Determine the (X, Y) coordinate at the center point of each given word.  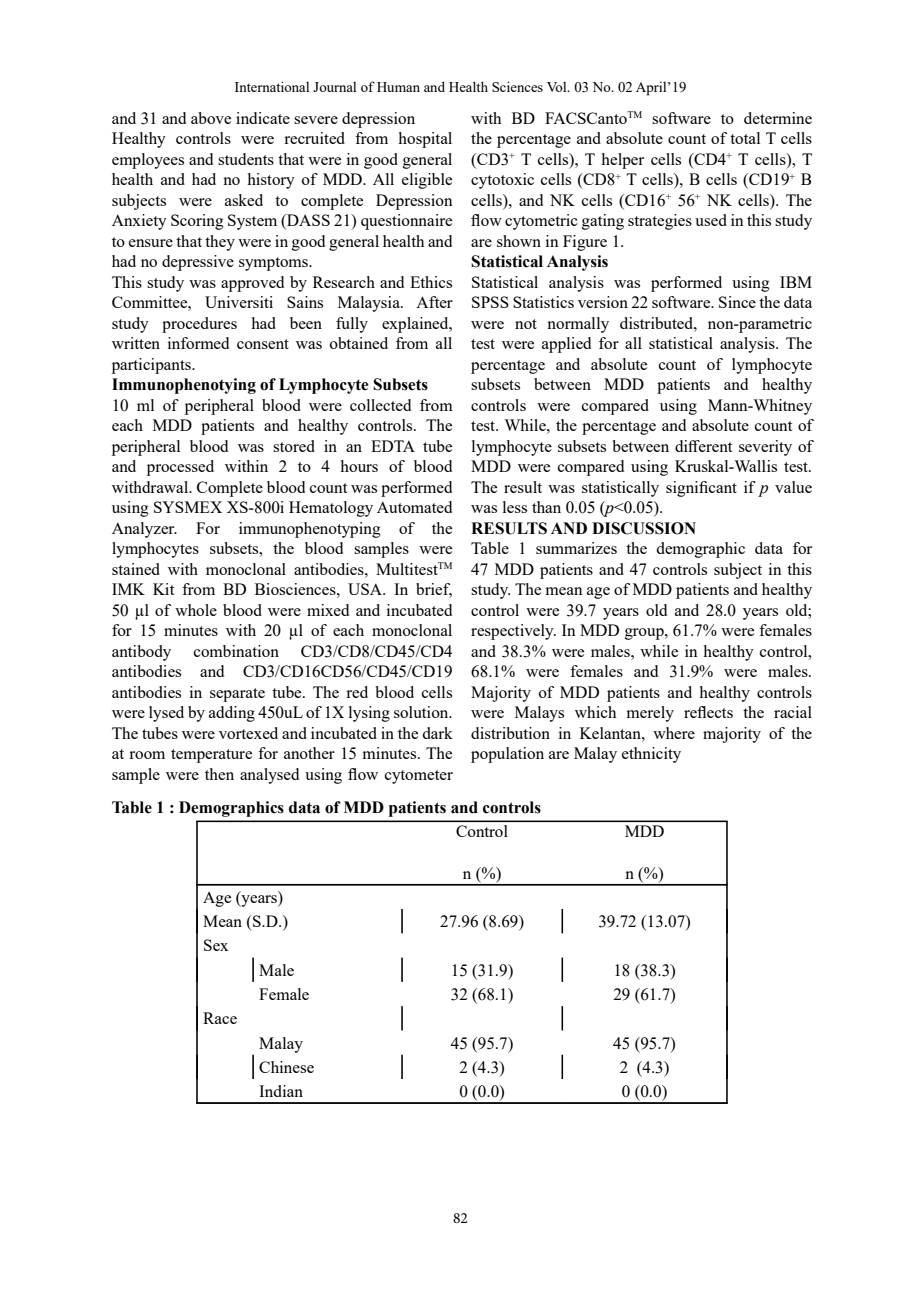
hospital (425, 140)
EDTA (393, 446)
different (703, 446)
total (745, 138)
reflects (708, 712)
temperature (211, 756)
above (211, 118)
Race (220, 1018)
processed (180, 468)
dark (437, 733)
